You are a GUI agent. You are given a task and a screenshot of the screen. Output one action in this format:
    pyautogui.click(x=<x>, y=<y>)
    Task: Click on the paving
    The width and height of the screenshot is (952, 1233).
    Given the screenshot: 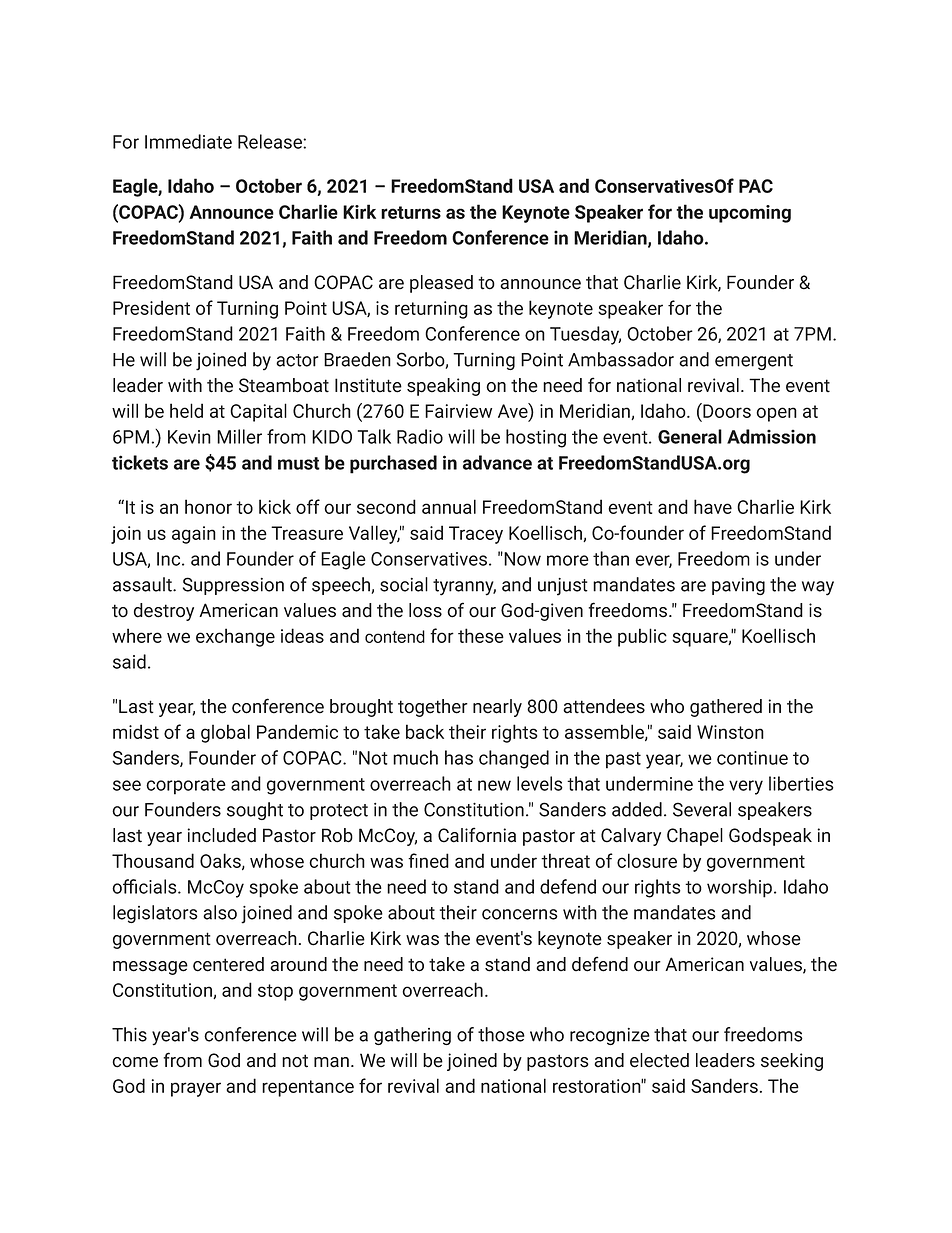 What is the action you would take?
    pyautogui.click(x=738, y=586)
